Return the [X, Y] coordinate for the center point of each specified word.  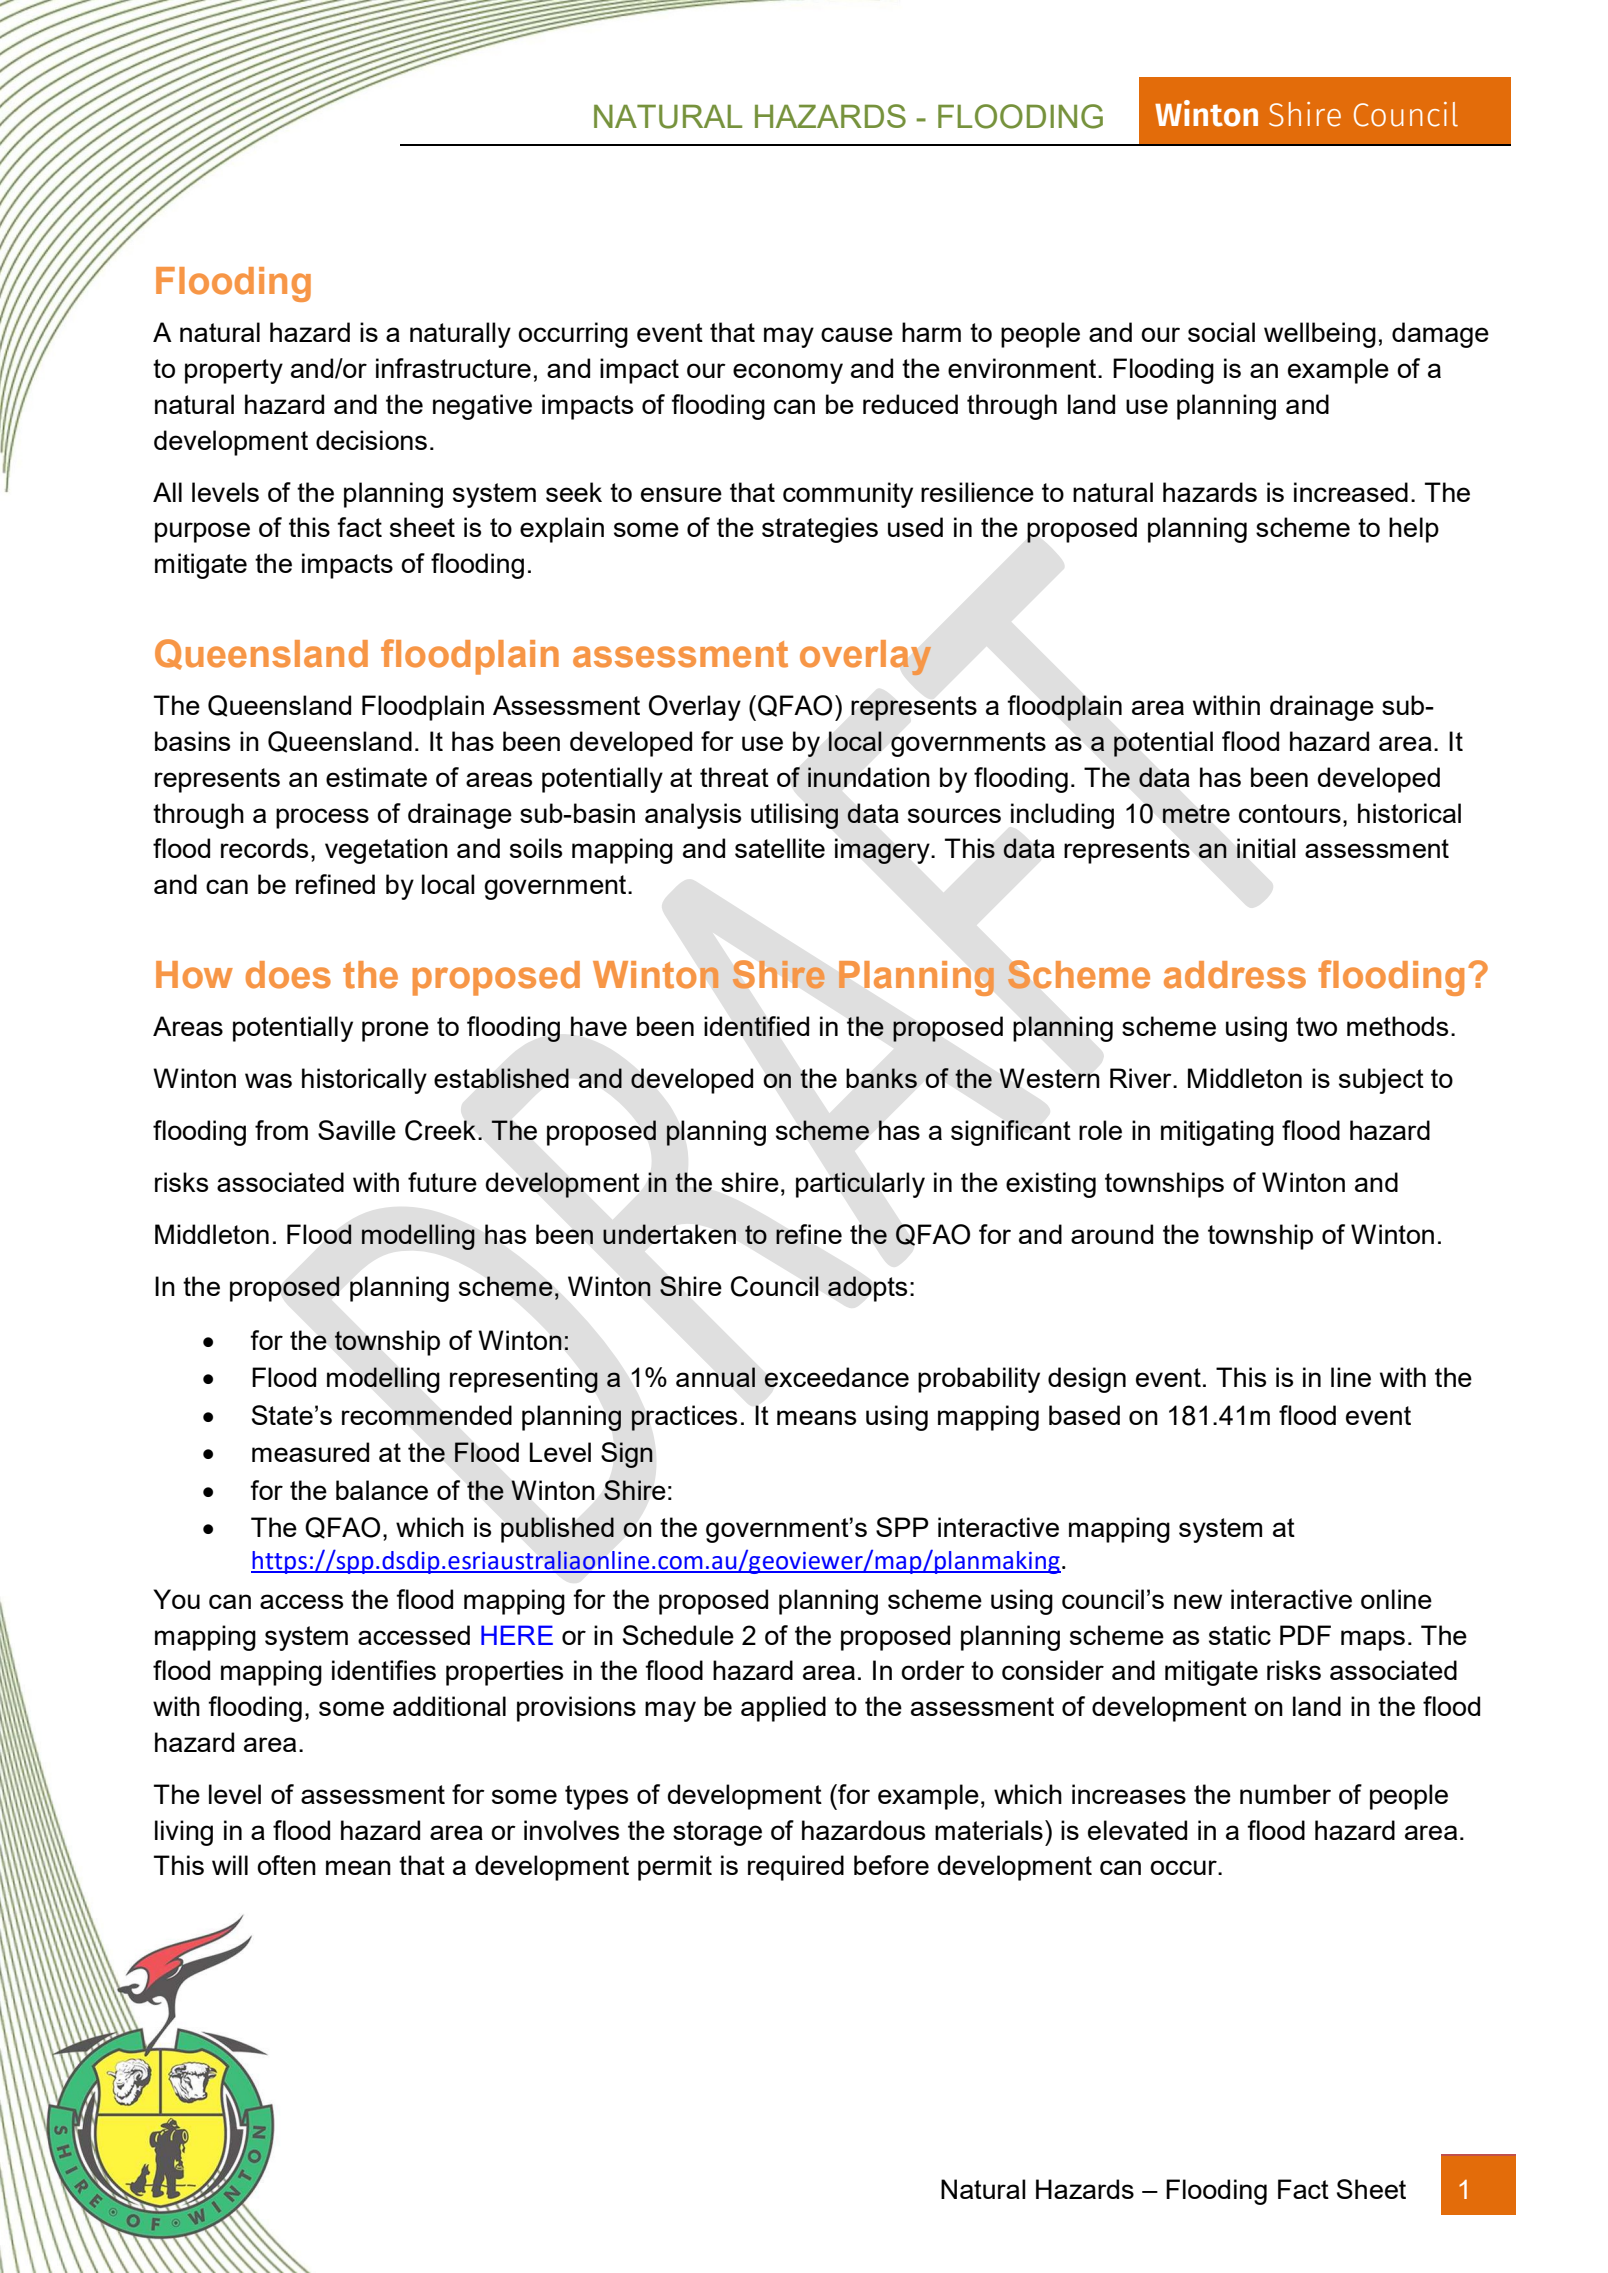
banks [882, 1078]
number [1285, 1794]
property [234, 371]
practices [684, 1418]
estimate [376, 777]
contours [1290, 813]
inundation [869, 777]
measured [310, 1452]
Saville [357, 1130]
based [1084, 1415]
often [286, 1865]
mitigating [1217, 1133]
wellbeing [1320, 335]
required [796, 1868]
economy [788, 373]
